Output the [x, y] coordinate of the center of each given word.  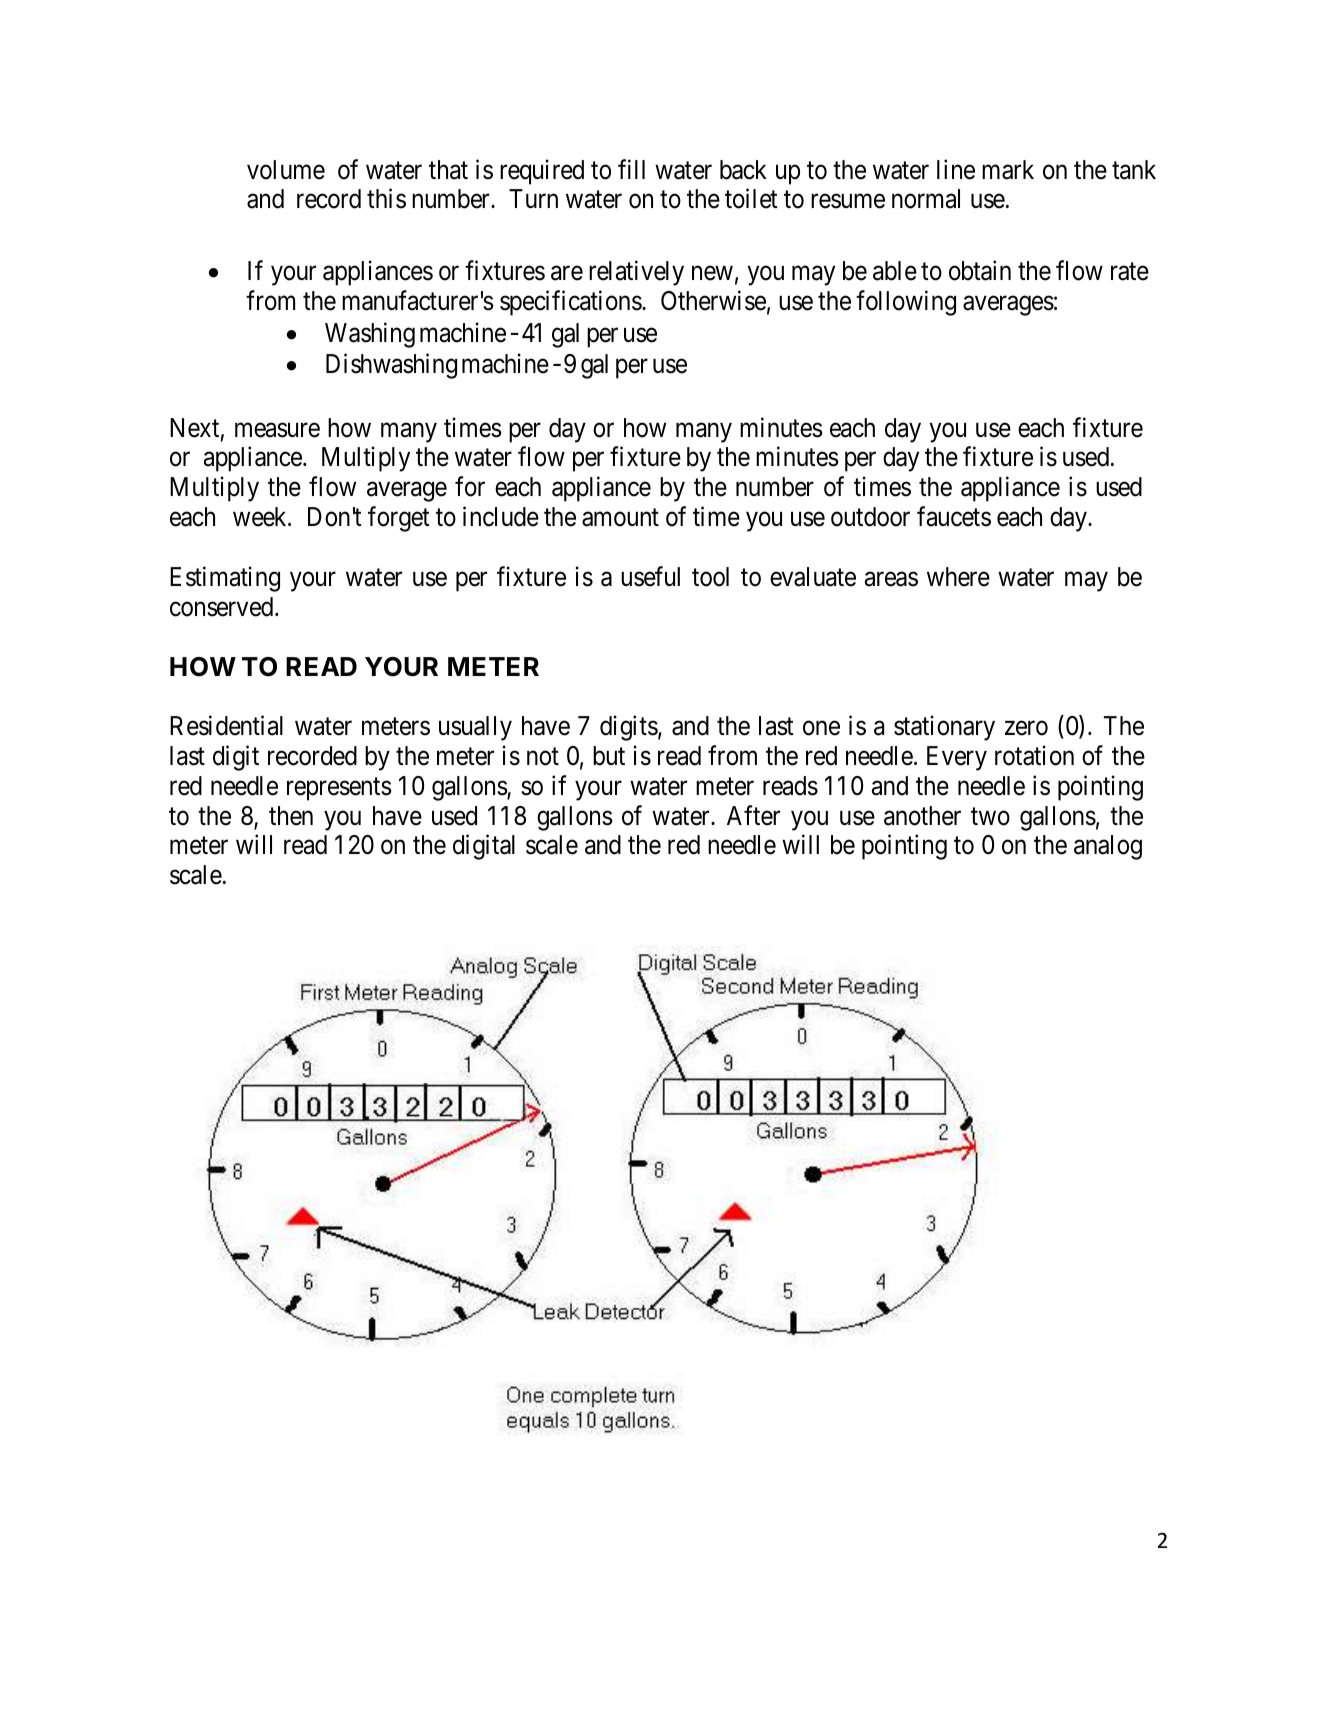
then [291, 816]
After [753, 815]
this [386, 199]
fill [631, 169]
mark [1008, 170]
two [990, 817]
